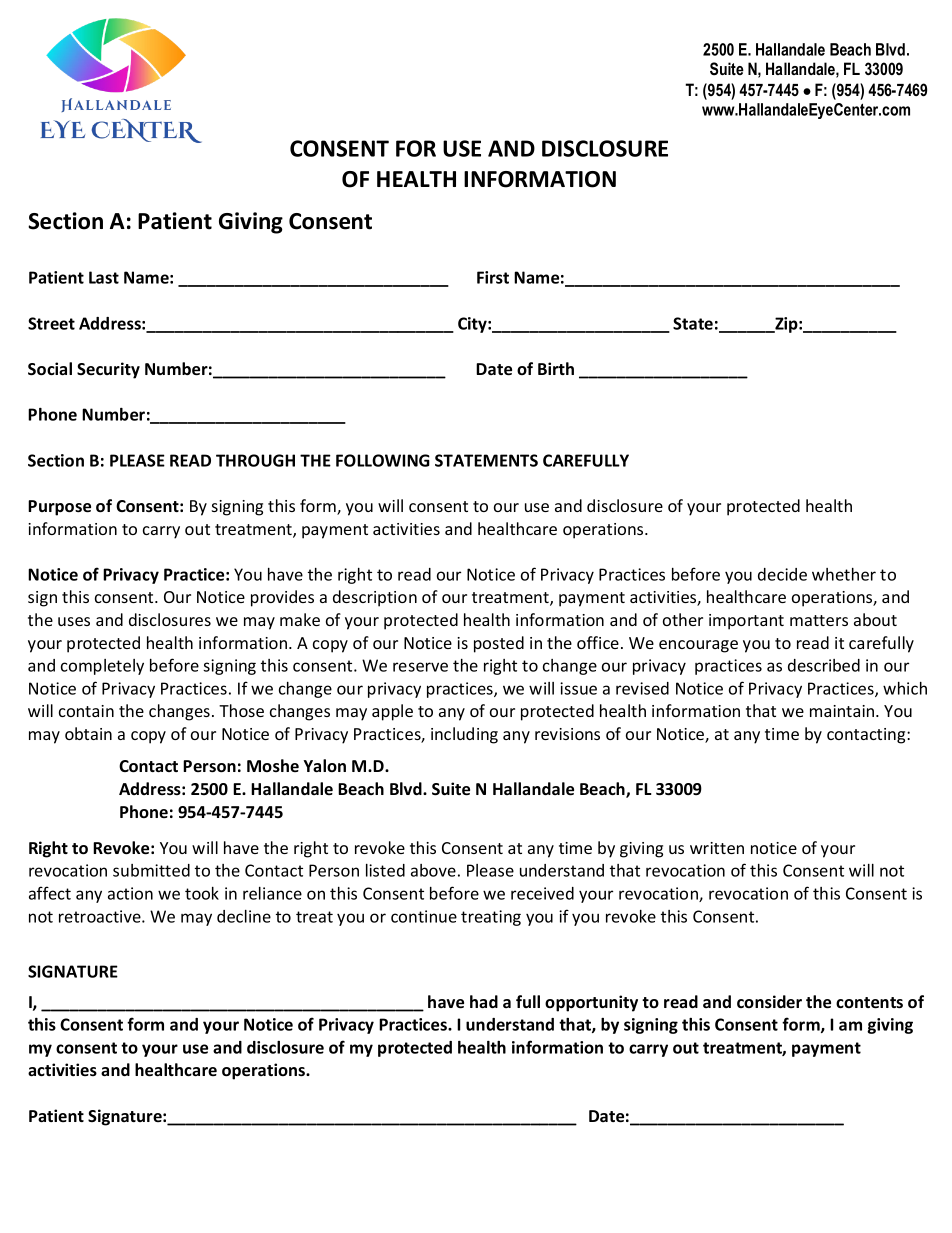  What do you see at coordinates (102, 667) in the screenshot?
I see `completely` at bounding box center [102, 667].
